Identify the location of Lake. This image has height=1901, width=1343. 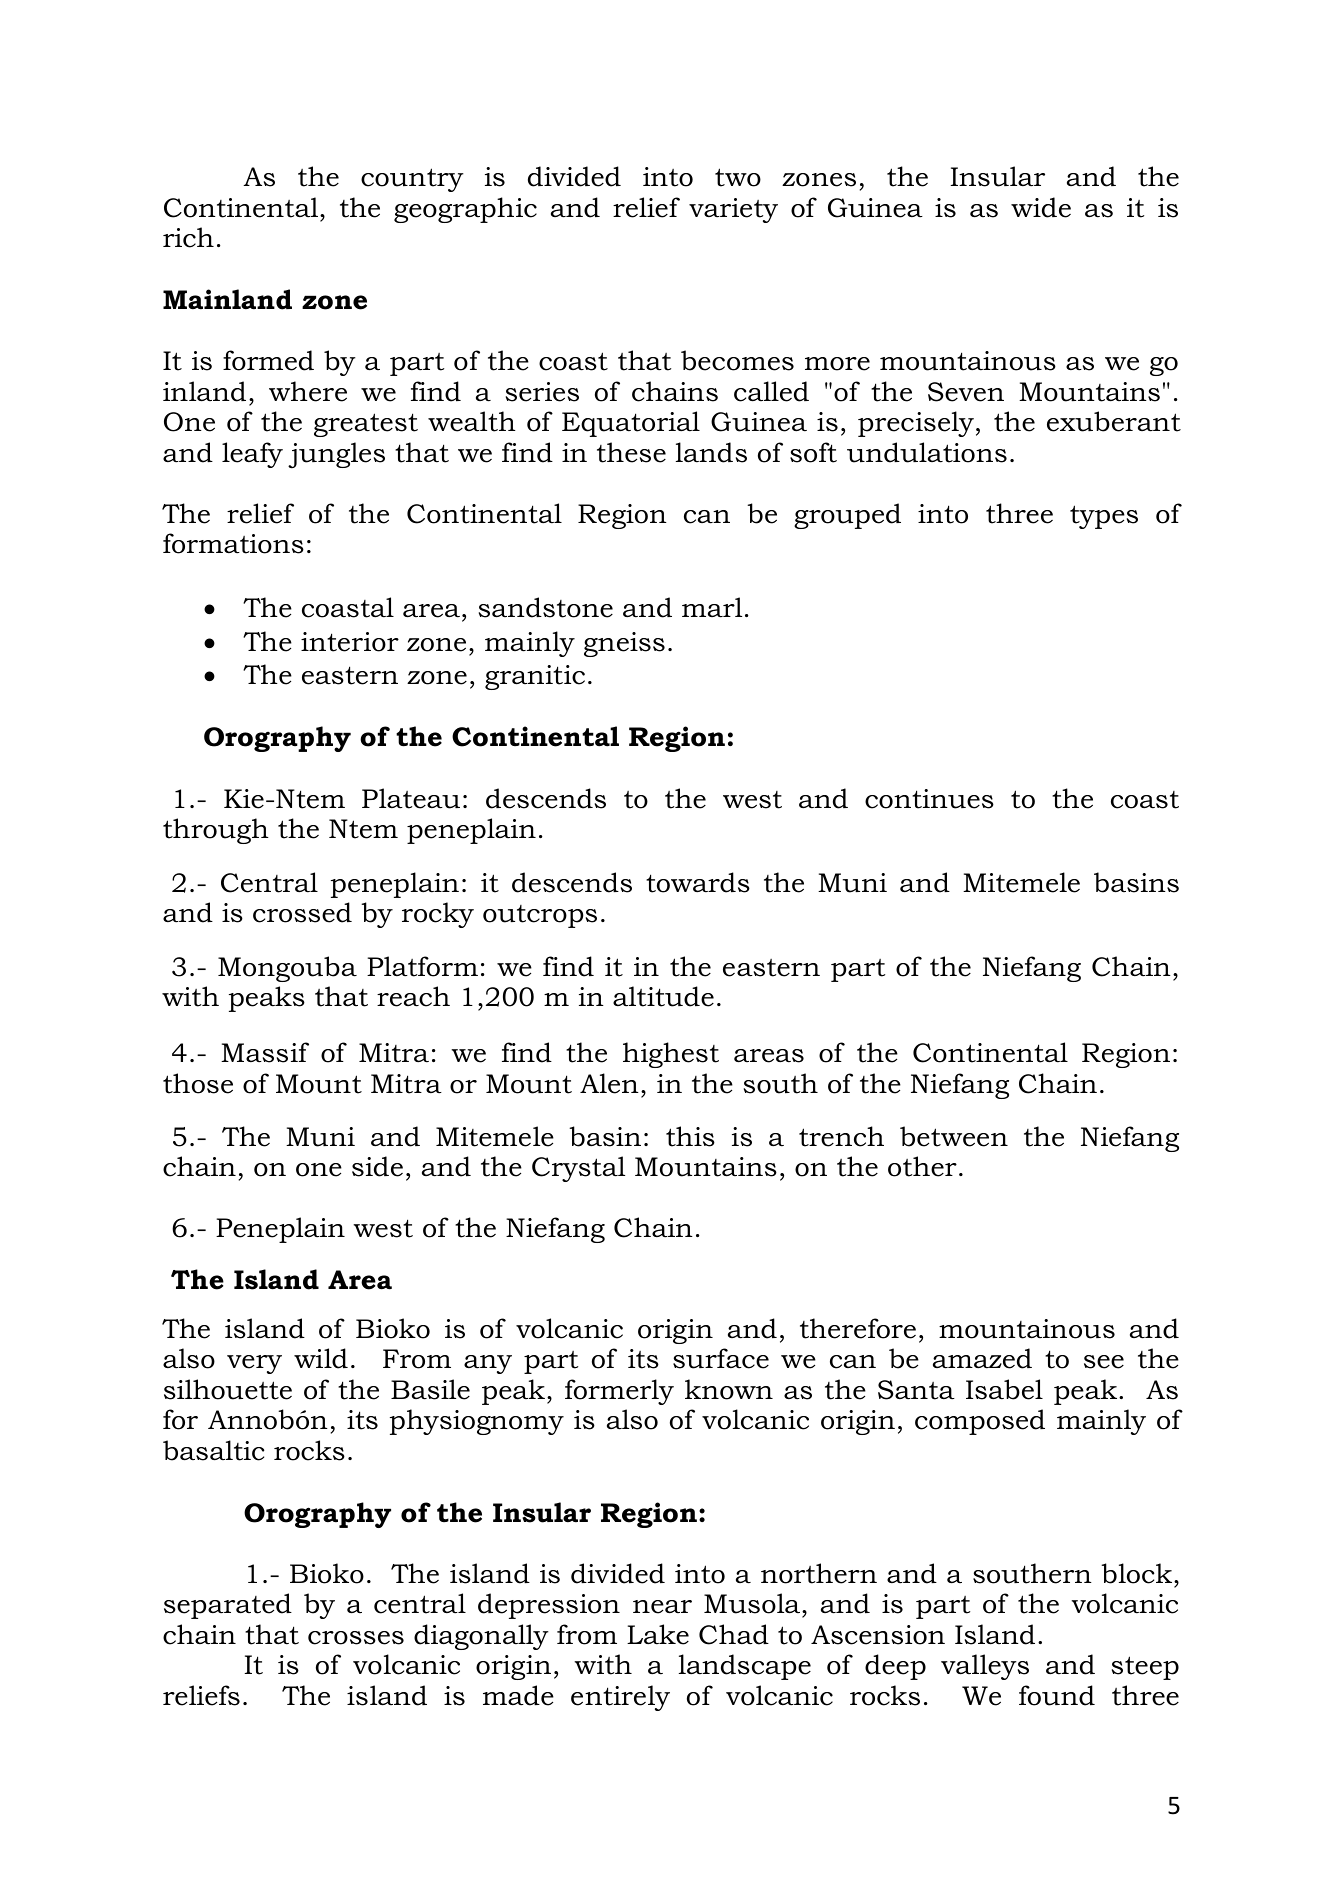
(658, 1634).
